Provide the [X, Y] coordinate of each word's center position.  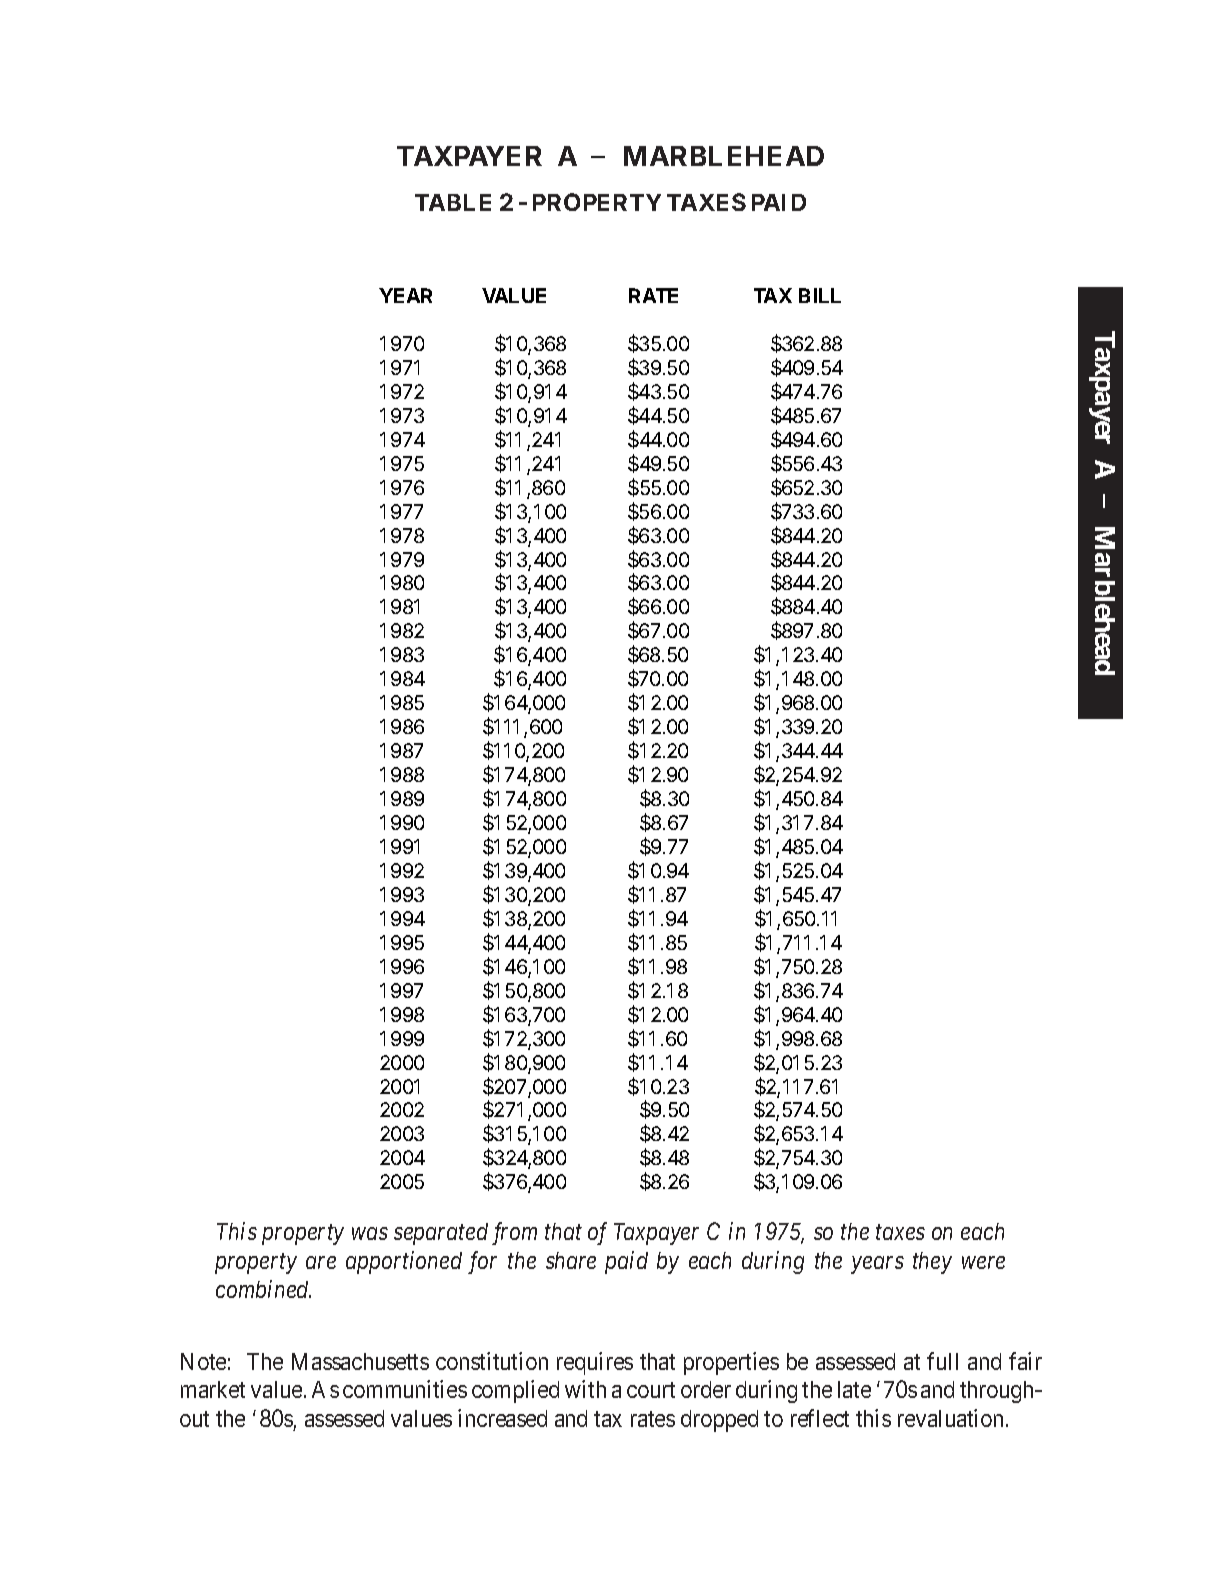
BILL [820, 295]
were [983, 1263]
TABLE [453, 202]
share [571, 1260]
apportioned [404, 1262]
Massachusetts [360, 1361]
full [942, 1361]
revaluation [950, 1418]
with [585, 1389]
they [932, 1263]
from [514, 1233]
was [370, 1234]
